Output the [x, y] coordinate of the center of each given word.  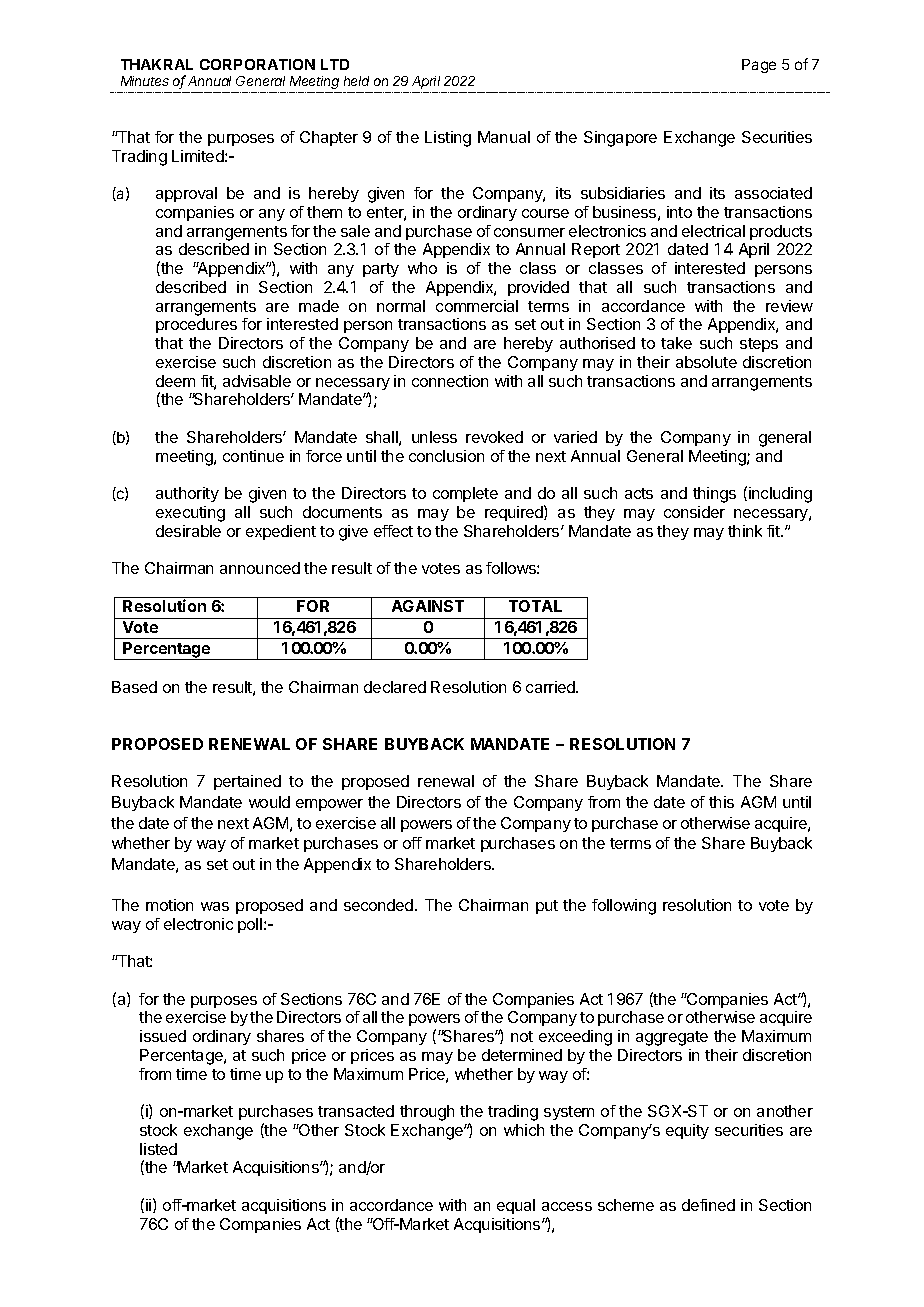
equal [516, 1206]
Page [759, 66]
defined [708, 1205]
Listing [448, 139]
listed [158, 1149]
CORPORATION [257, 64]
